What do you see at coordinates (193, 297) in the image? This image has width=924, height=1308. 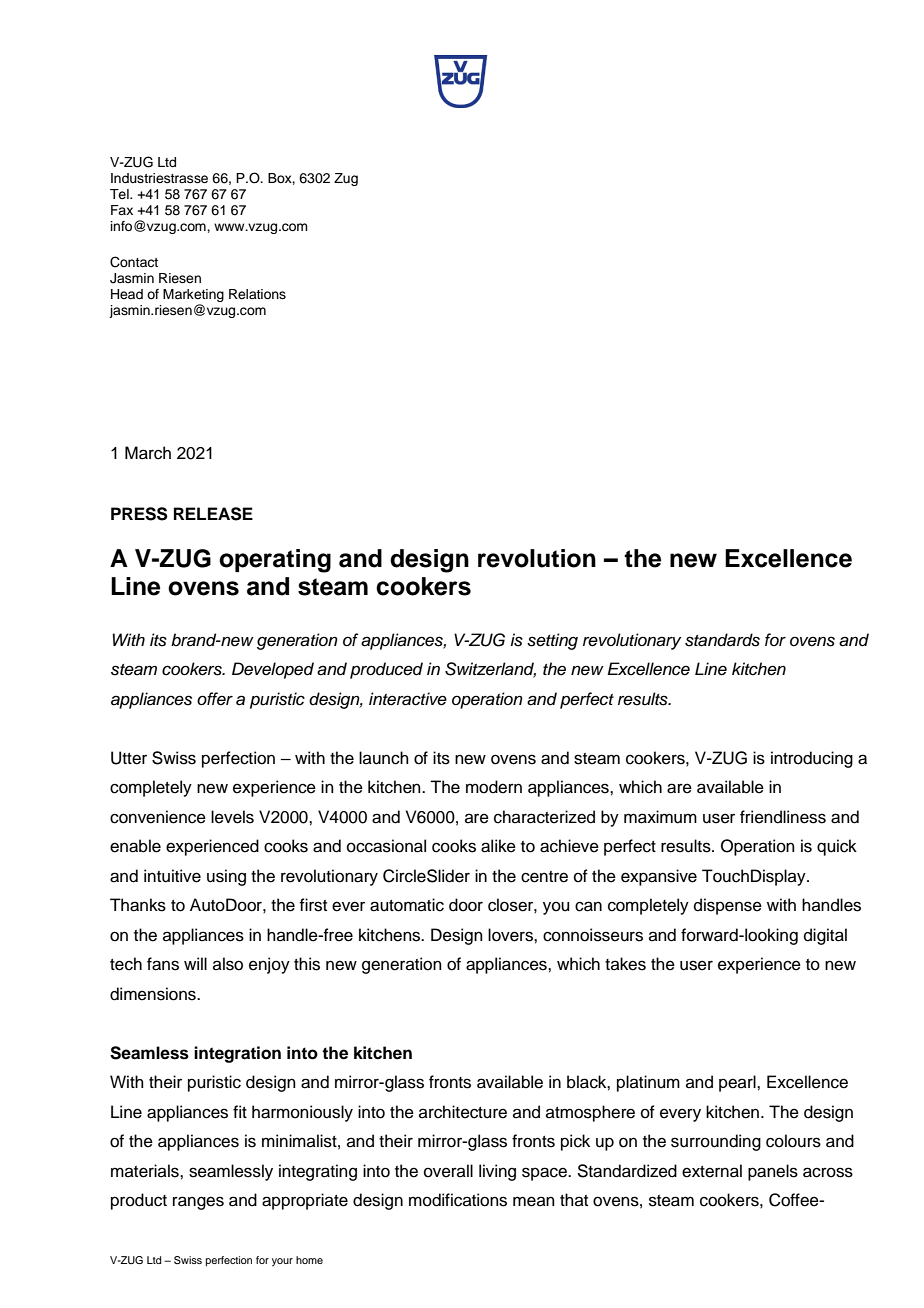 I see `Marketing` at bounding box center [193, 297].
